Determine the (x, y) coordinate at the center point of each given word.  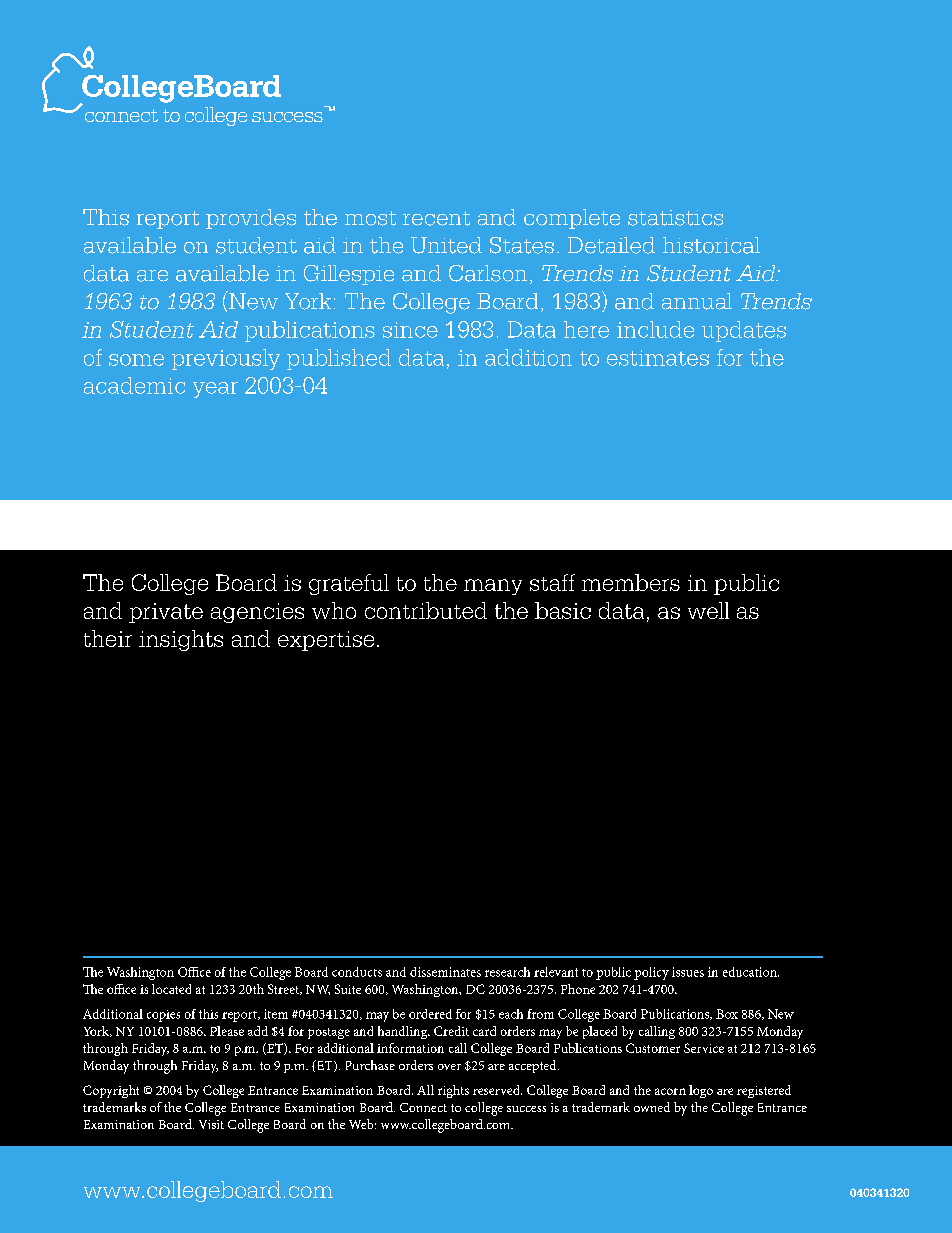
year (215, 390)
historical (711, 245)
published (339, 359)
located (171, 989)
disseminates (445, 972)
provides (251, 219)
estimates (658, 358)
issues (688, 972)
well (708, 610)
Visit (211, 1124)
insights (181, 640)
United (446, 245)
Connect (423, 1107)
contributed (426, 610)
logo (701, 1091)
